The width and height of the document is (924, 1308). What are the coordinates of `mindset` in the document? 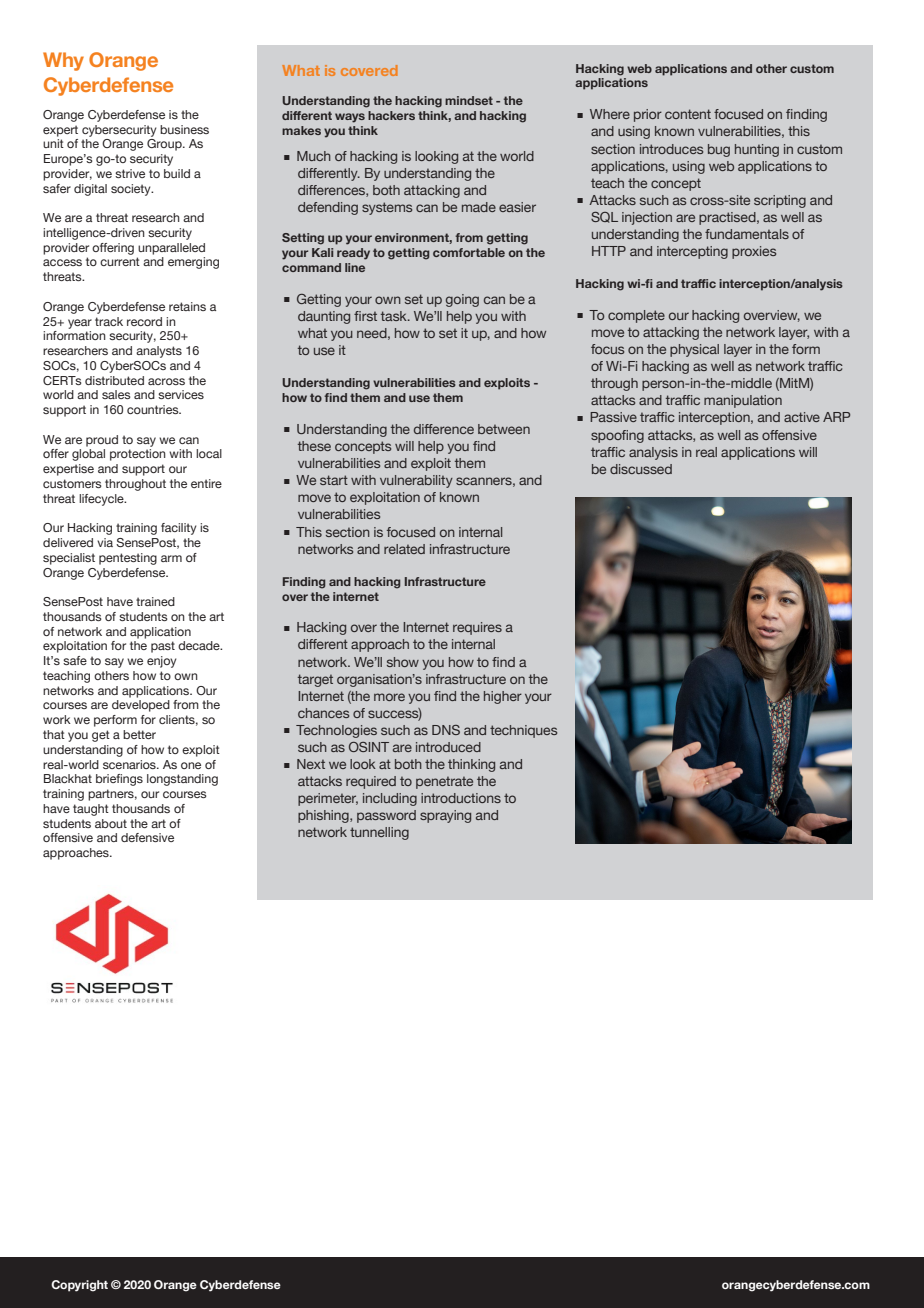 It's located at (469, 100).
